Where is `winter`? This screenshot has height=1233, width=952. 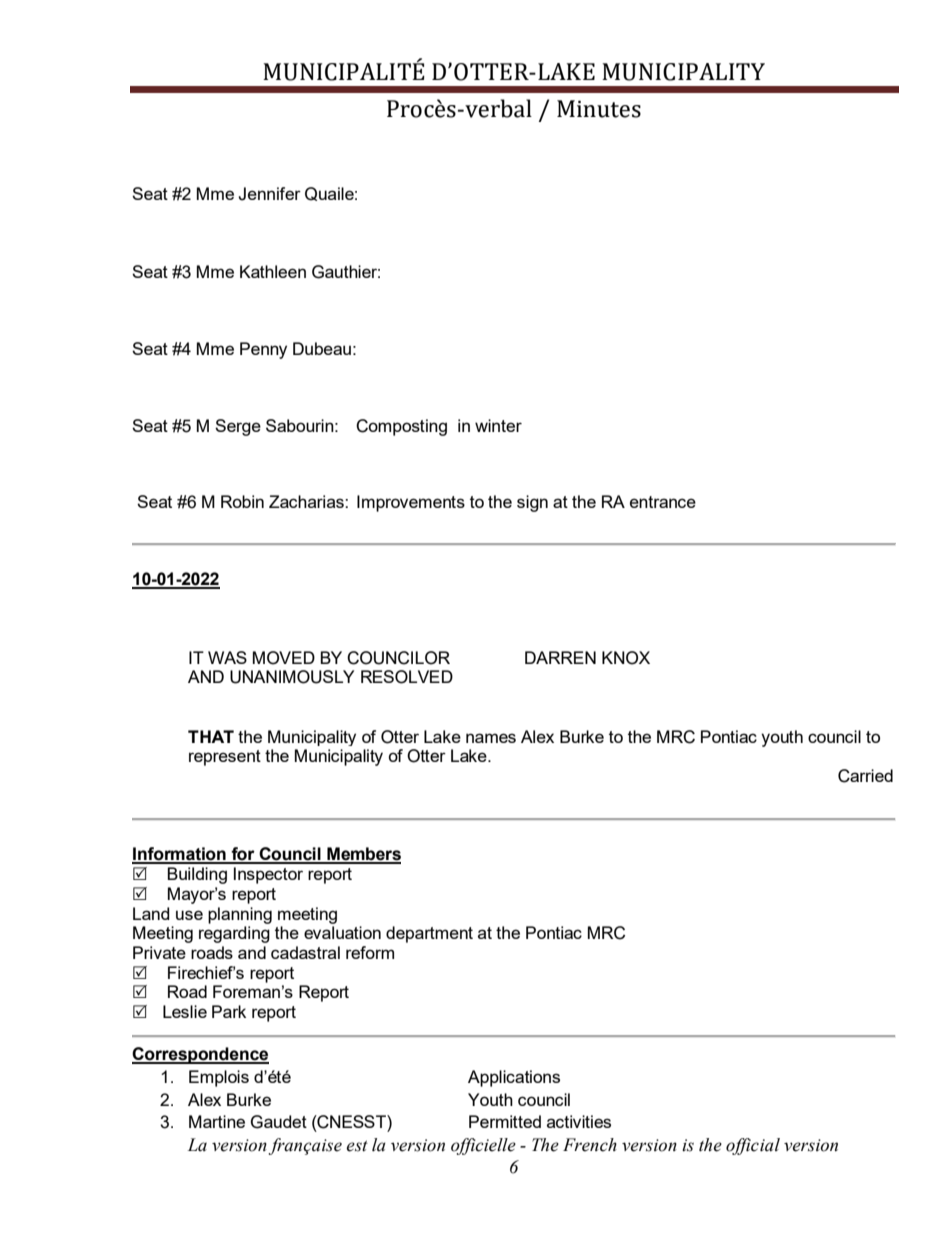 winter is located at coordinates (498, 425).
